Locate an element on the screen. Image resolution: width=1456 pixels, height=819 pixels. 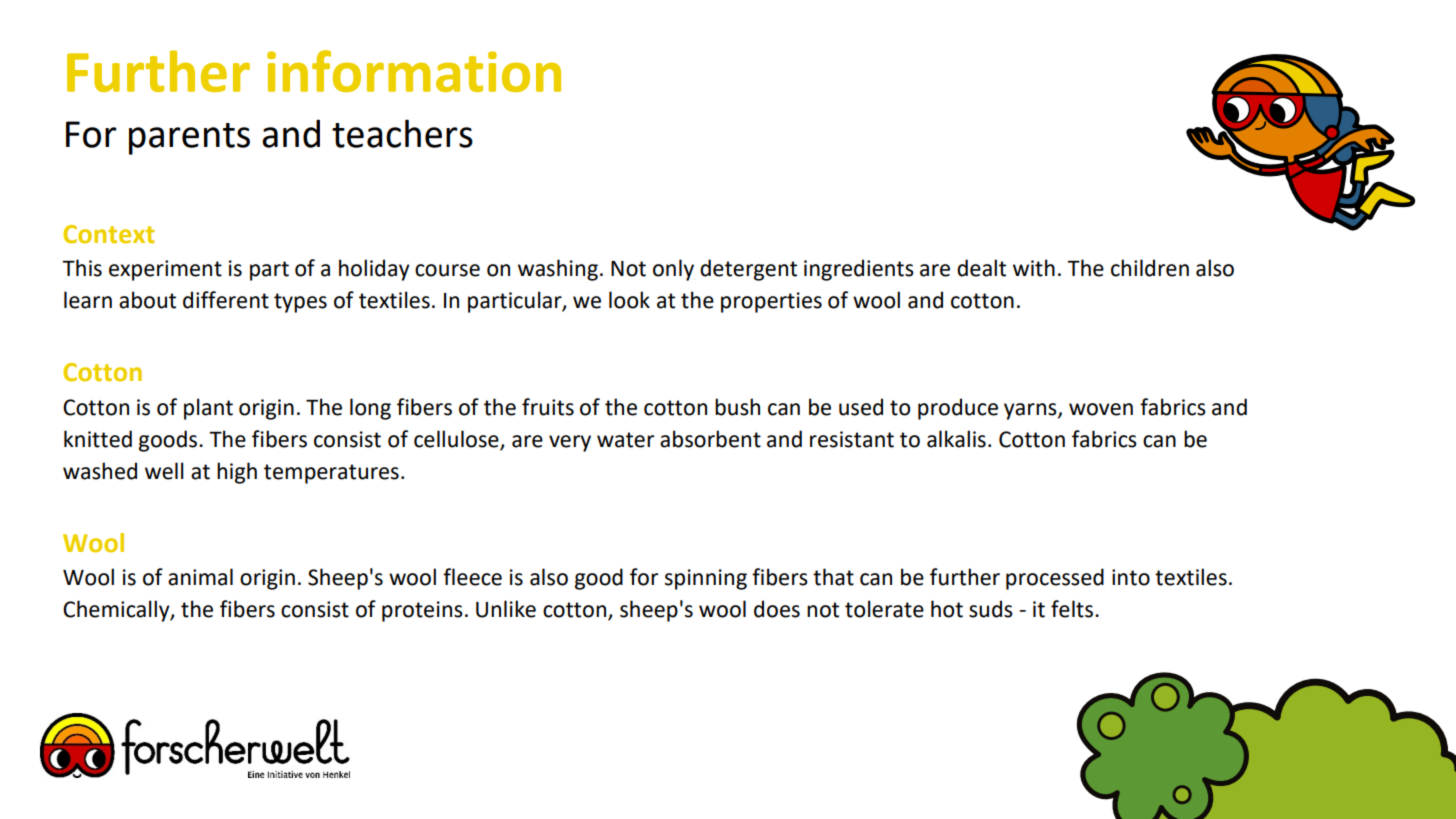
animal is located at coordinates (200, 577).
